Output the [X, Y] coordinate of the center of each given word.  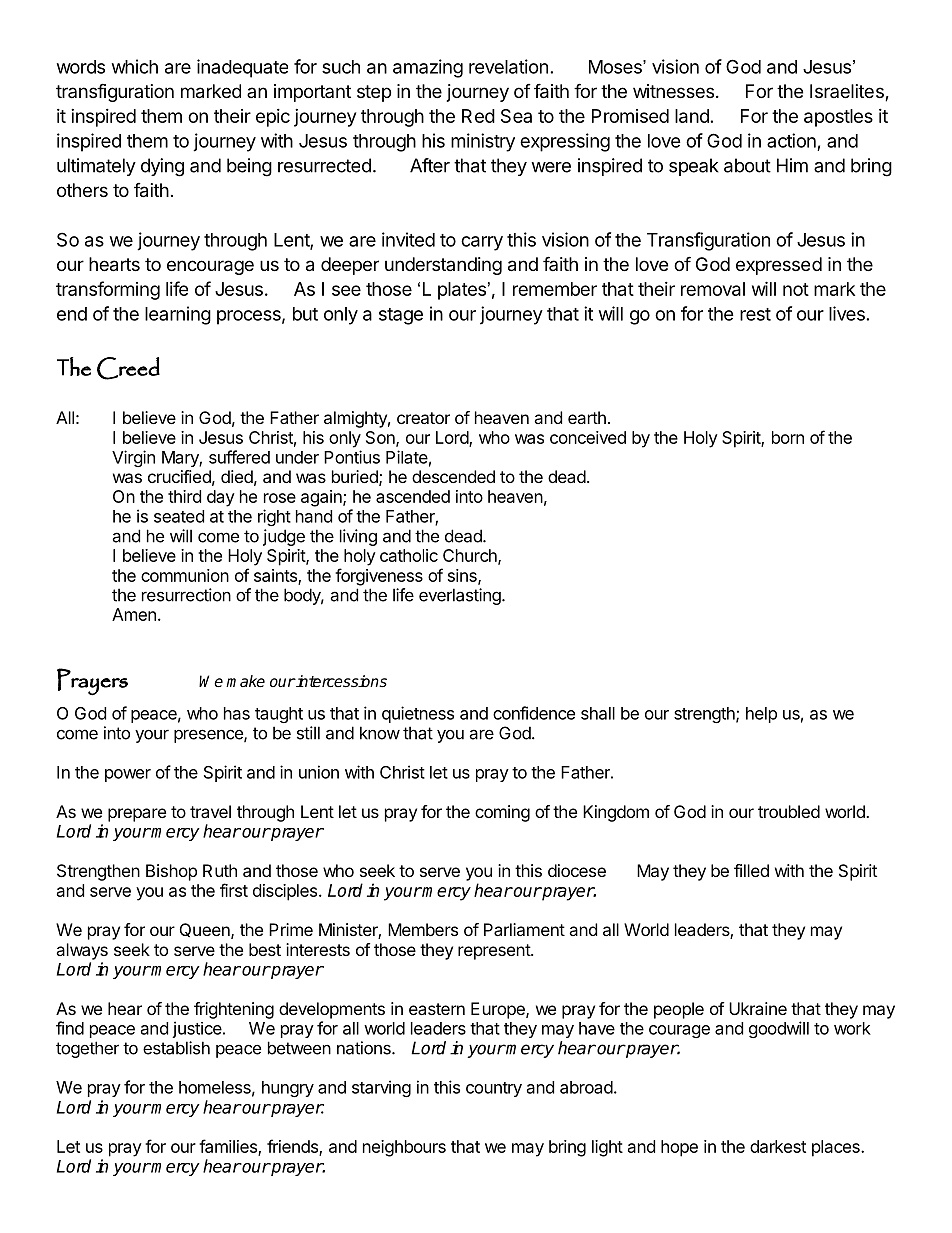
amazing [428, 68]
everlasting [461, 596]
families [229, 1147]
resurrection [186, 595]
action [791, 140]
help [761, 715]
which [135, 66]
